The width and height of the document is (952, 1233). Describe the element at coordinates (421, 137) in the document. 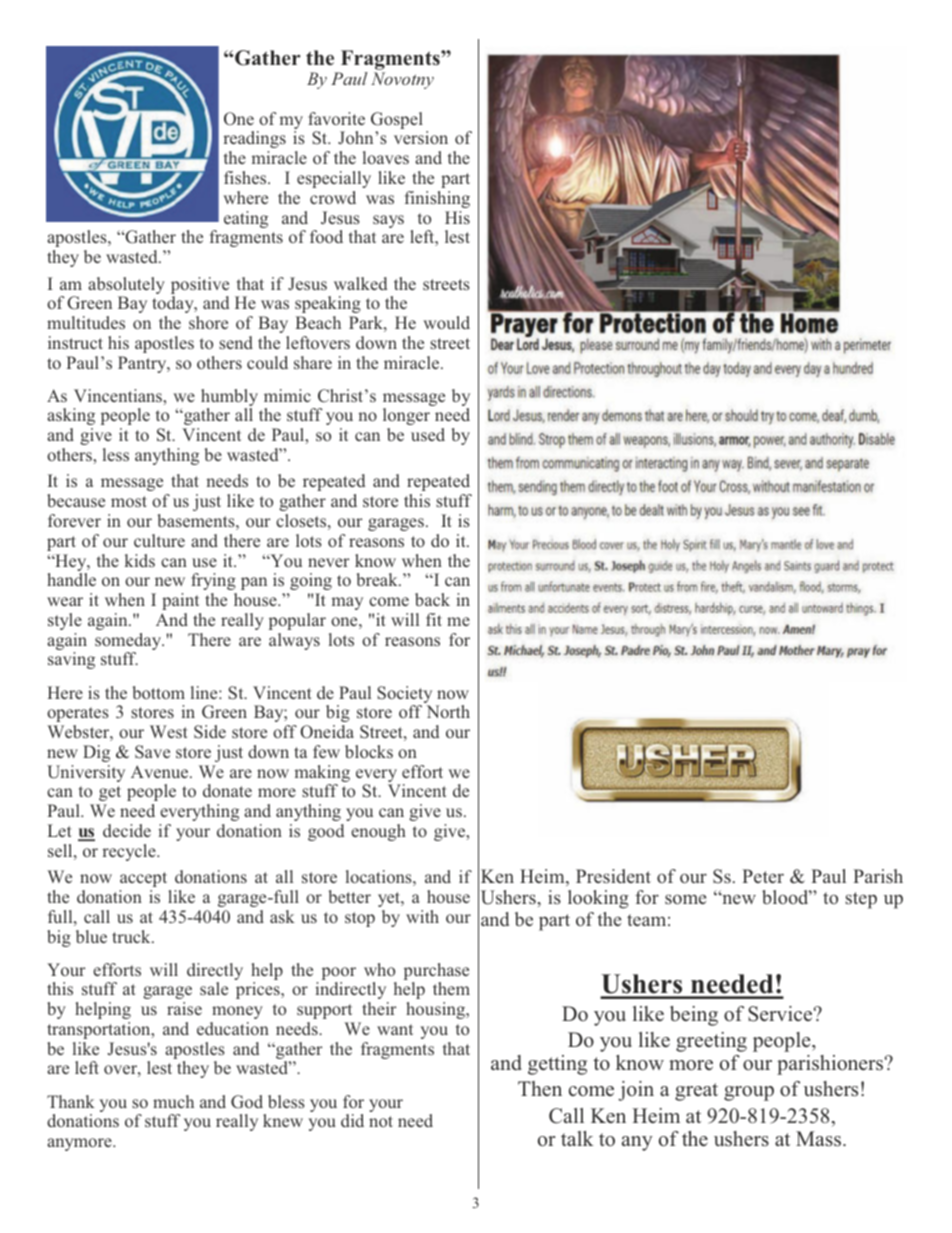

I see `version` at that location.
